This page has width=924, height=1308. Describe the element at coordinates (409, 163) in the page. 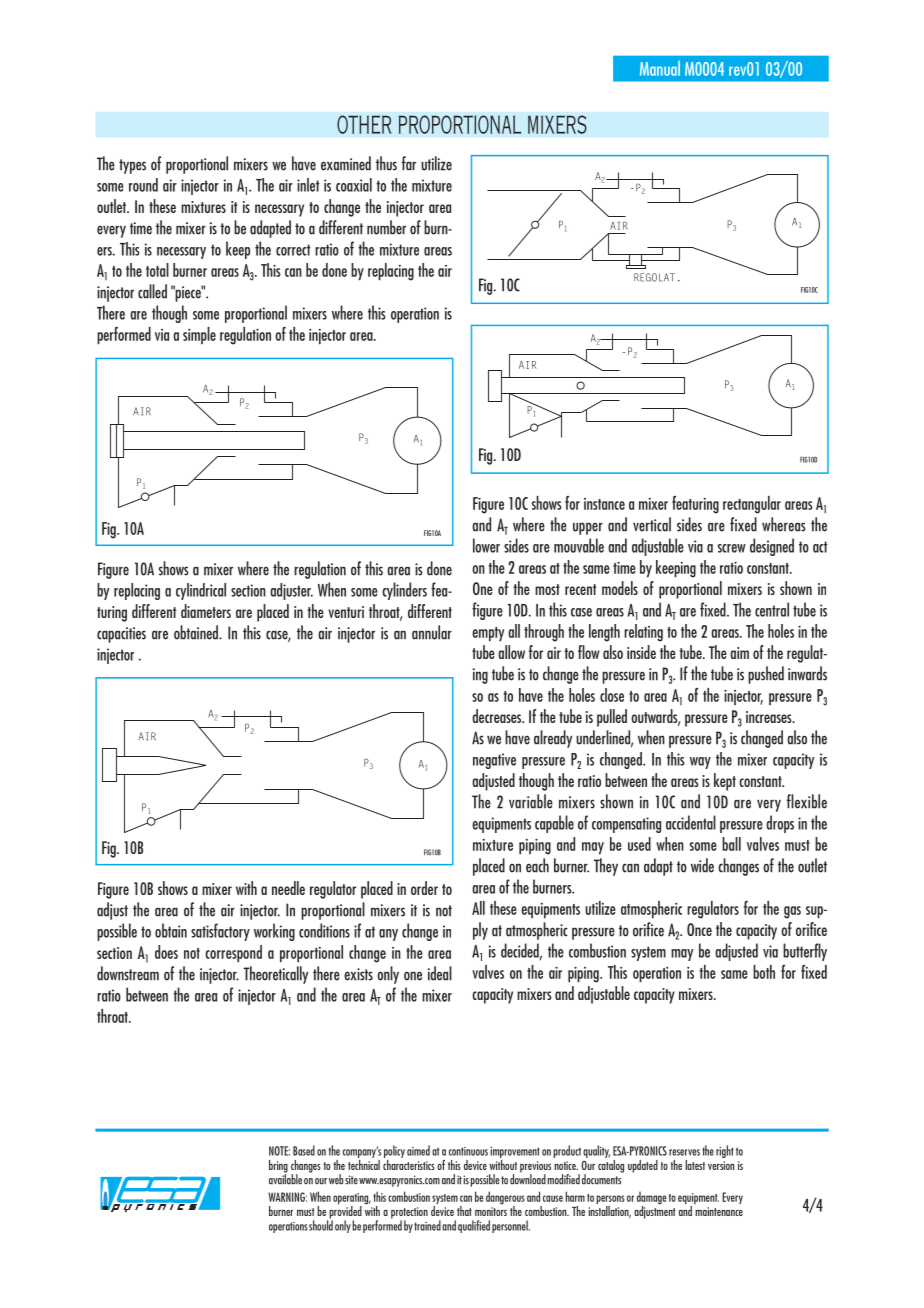

I see `far` at that location.
